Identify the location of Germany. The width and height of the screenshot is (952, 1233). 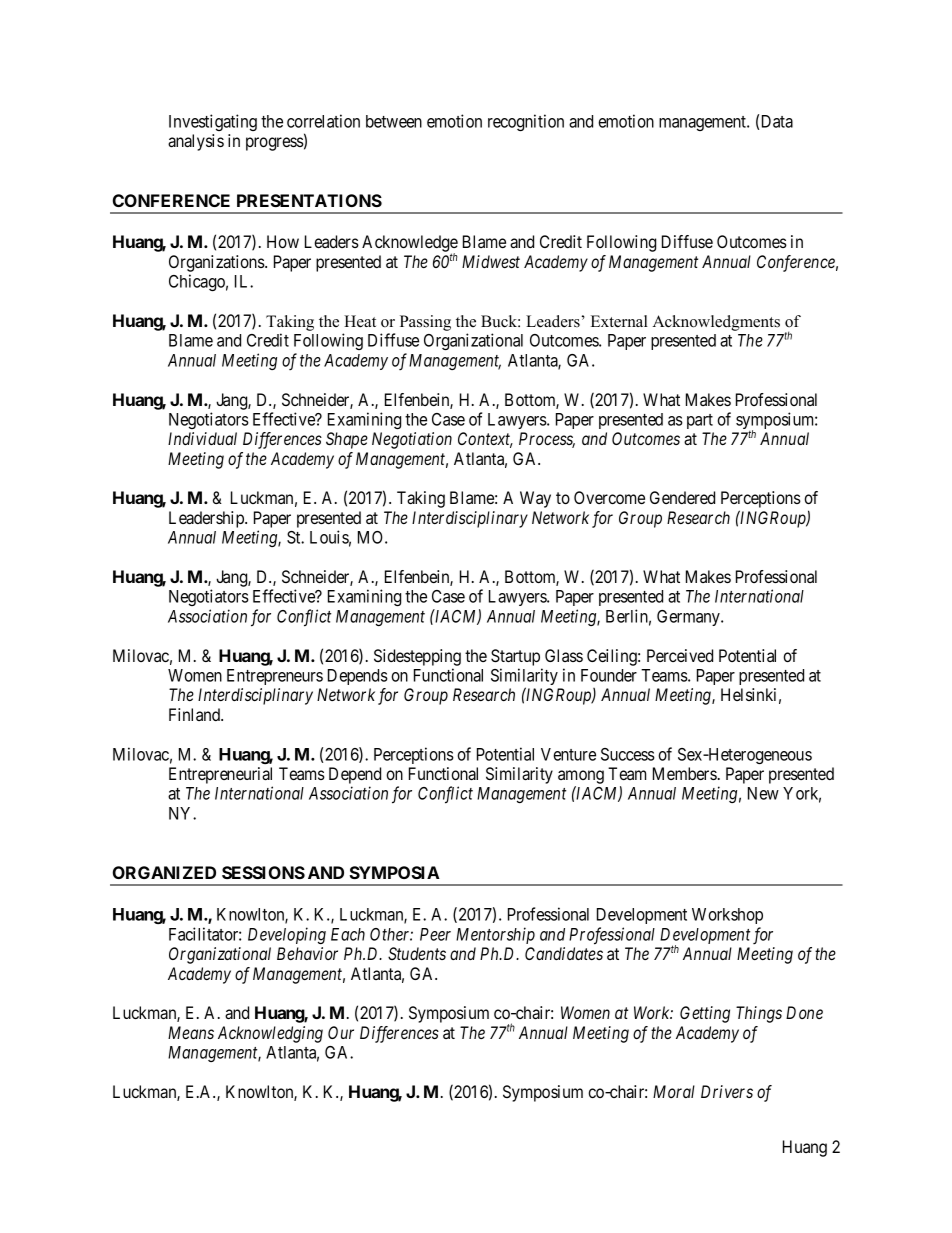
(689, 618).
